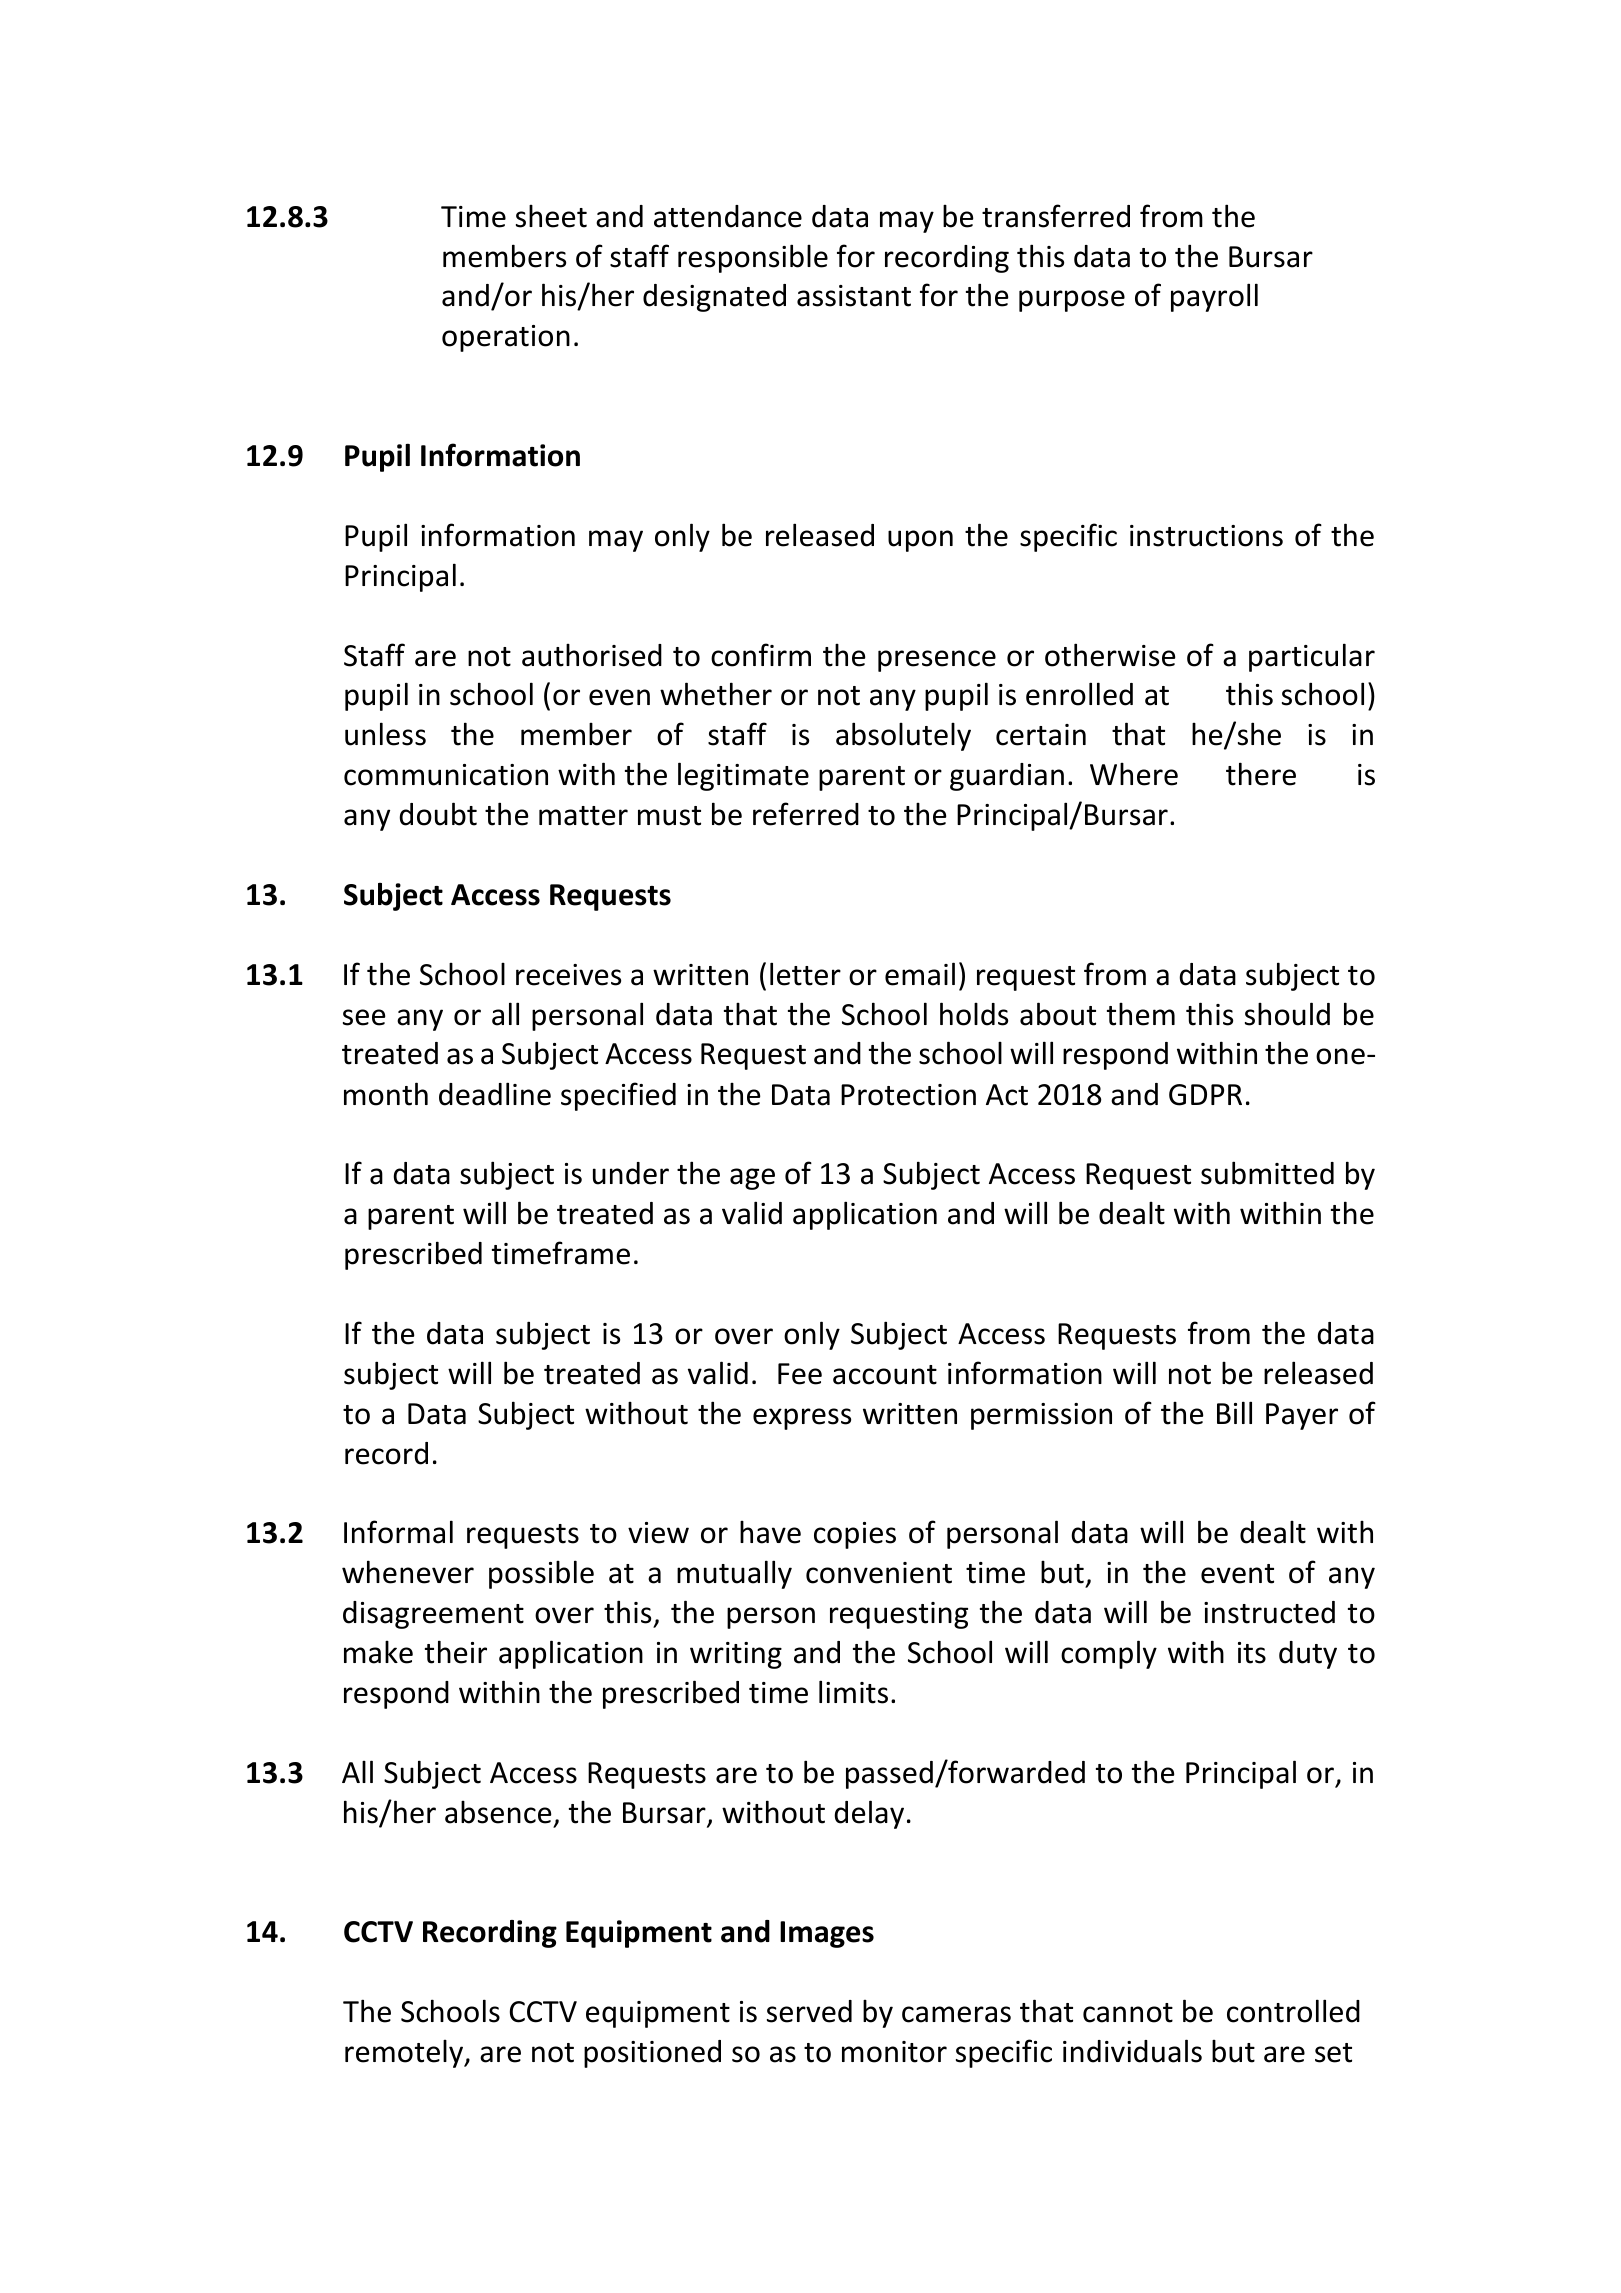 The image size is (1621, 2293). I want to click on specified, so click(618, 1096).
